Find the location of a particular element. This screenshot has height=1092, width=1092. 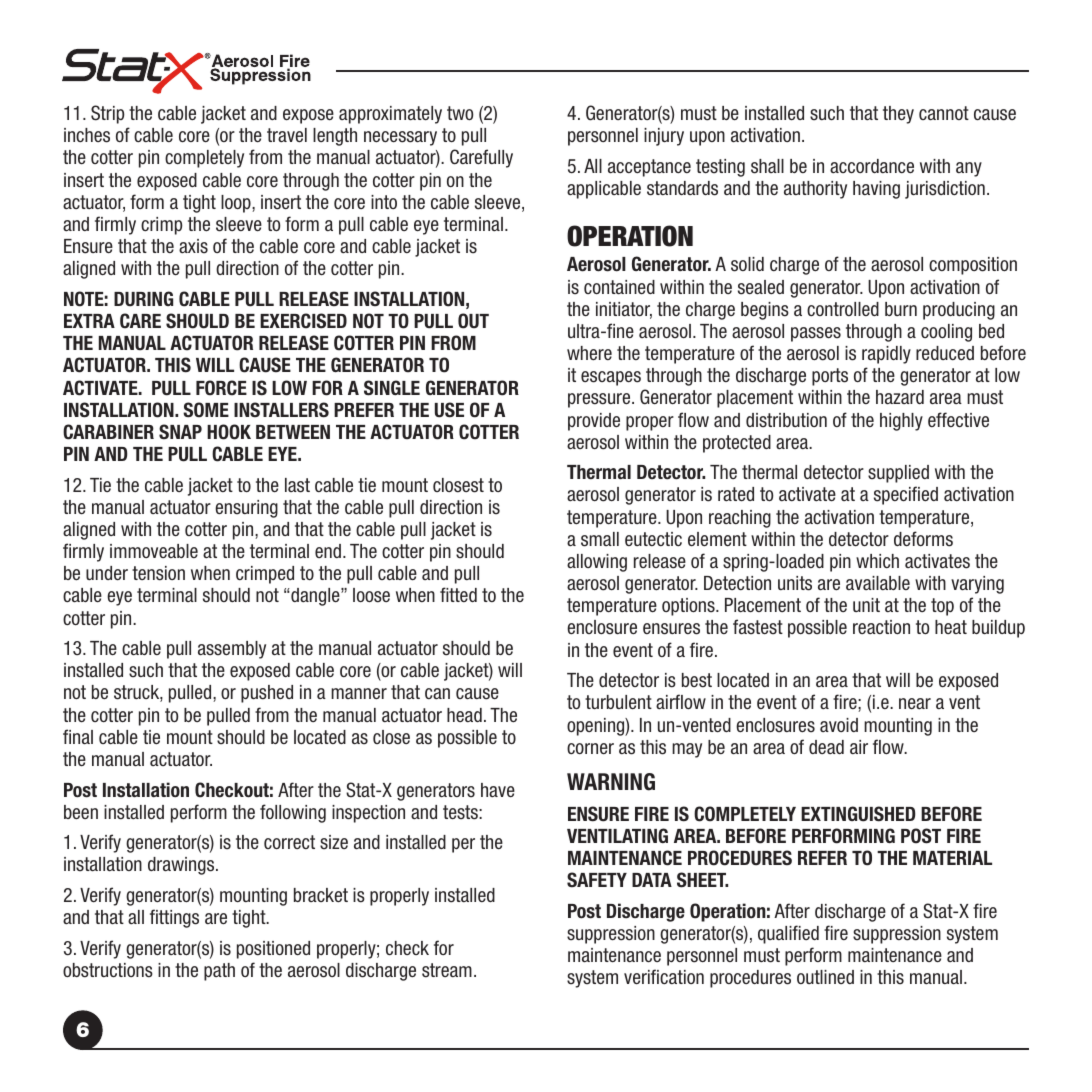

small is located at coordinates (600, 539).
